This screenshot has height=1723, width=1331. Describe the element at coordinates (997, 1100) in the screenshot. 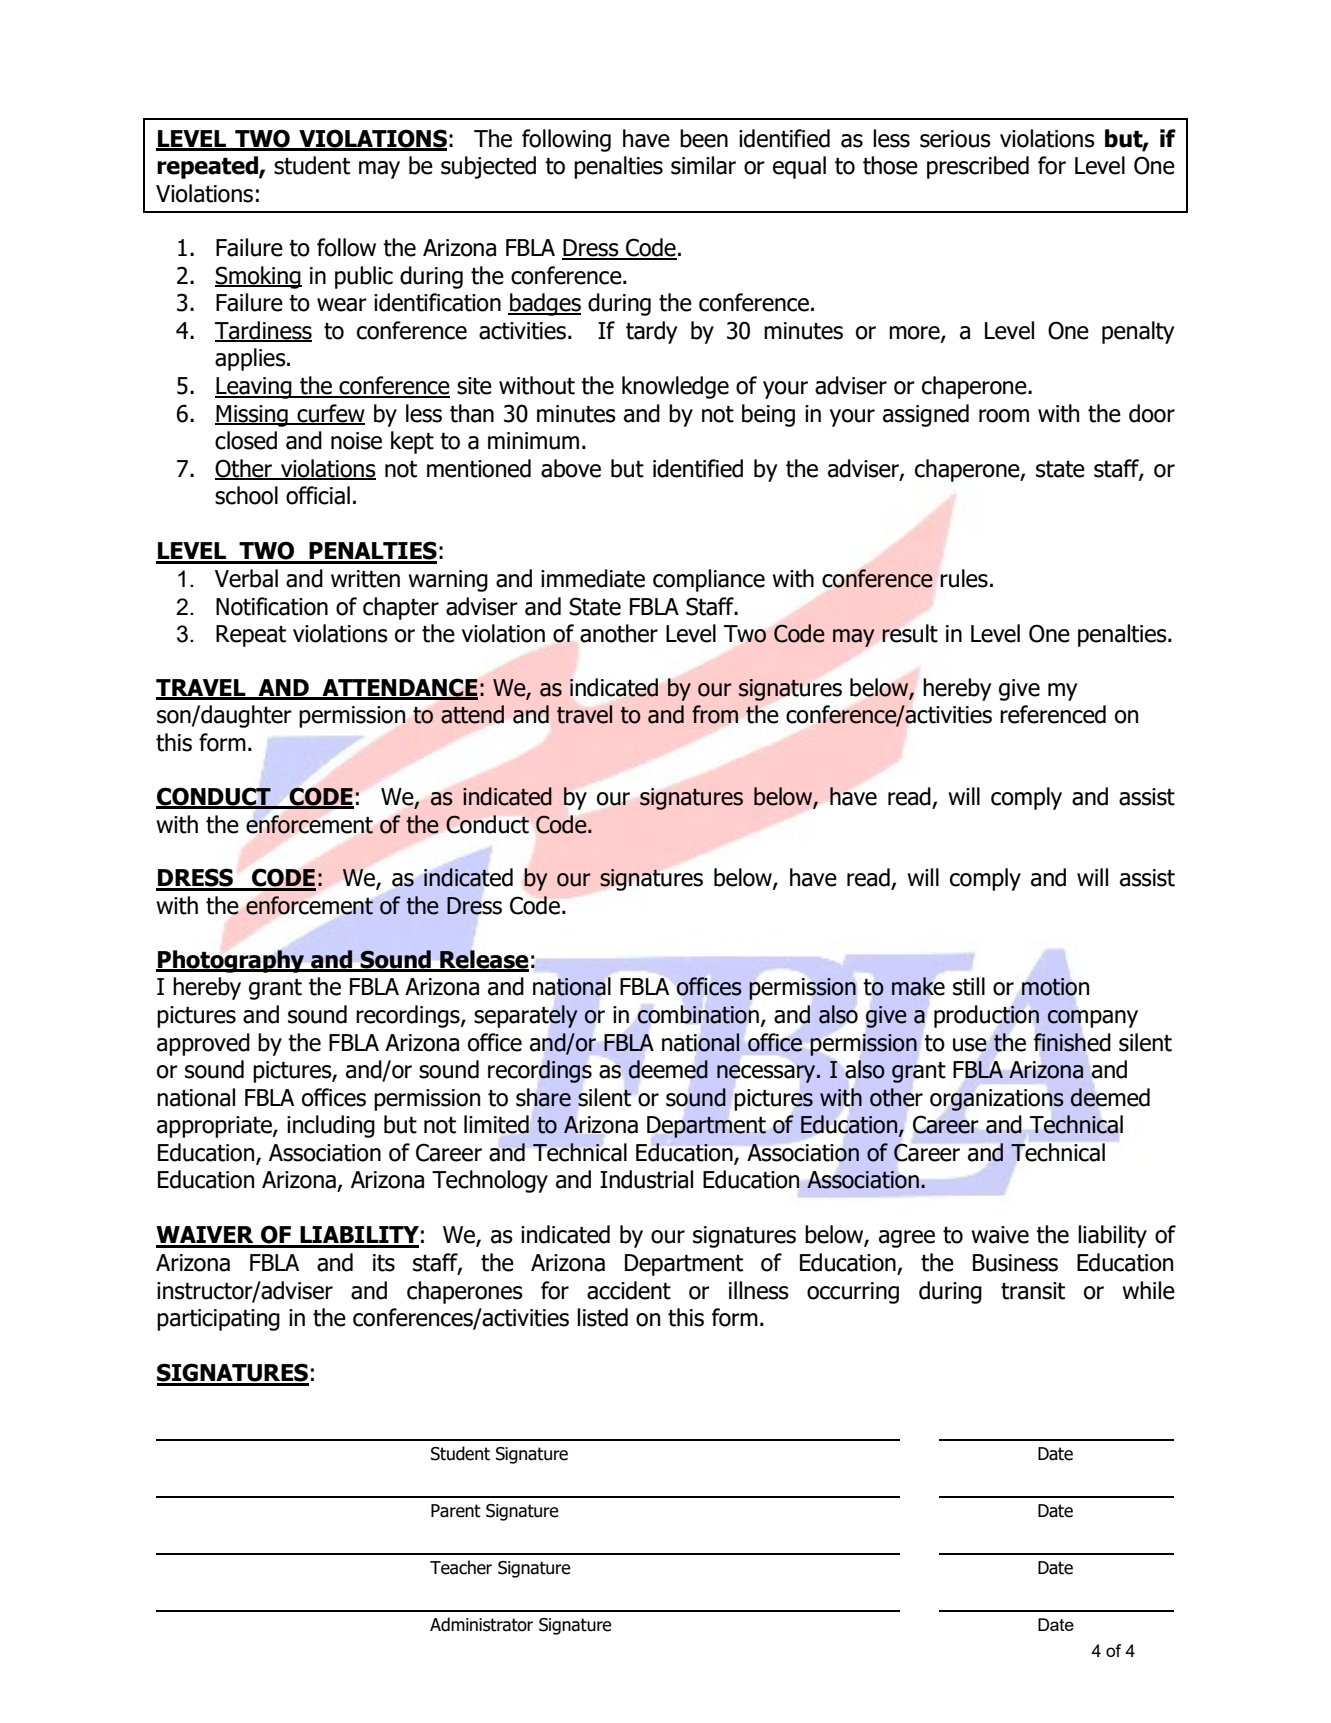

I see `organizations` at that location.
